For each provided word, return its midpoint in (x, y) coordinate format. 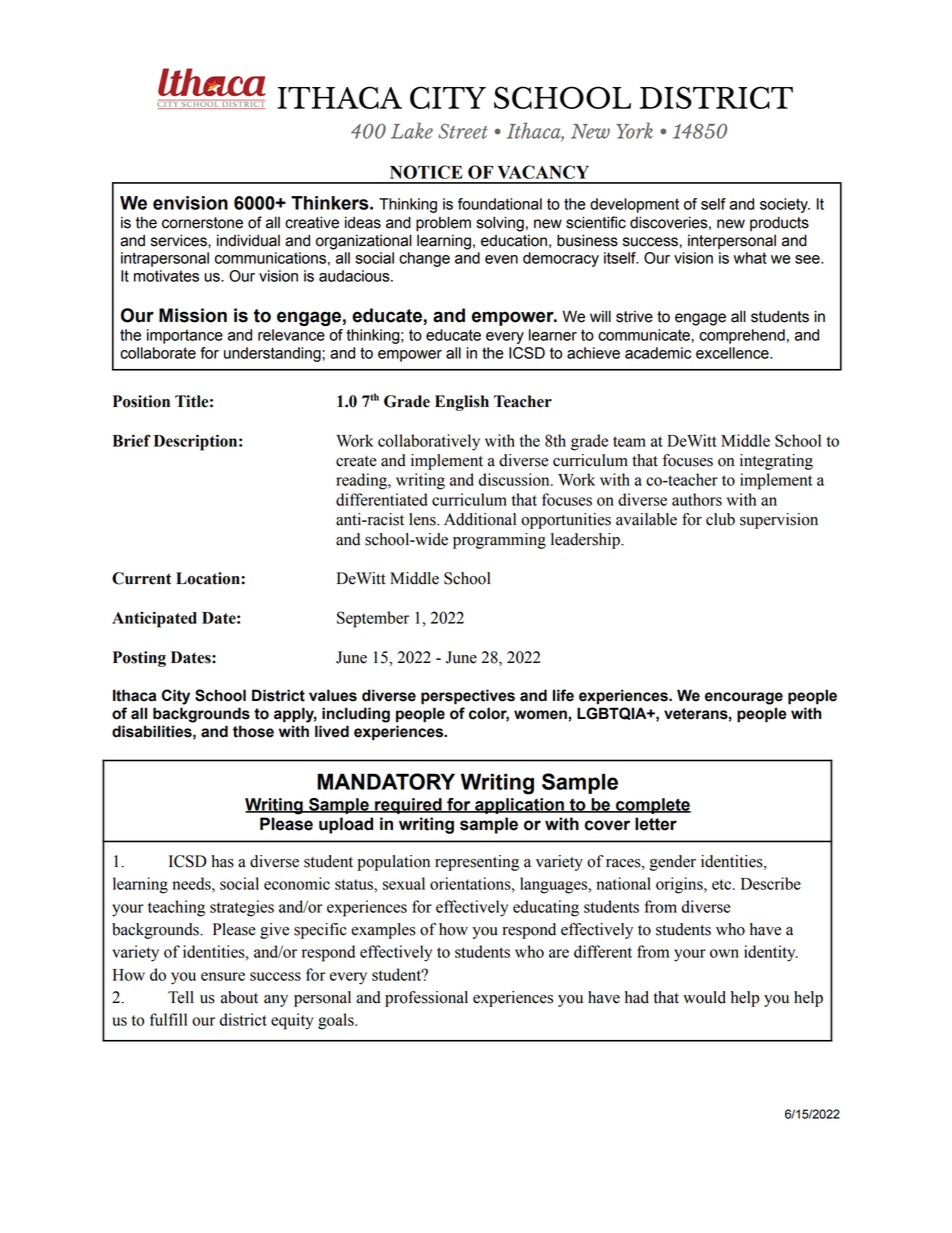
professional (426, 999)
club (720, 519)
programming (499, 541)
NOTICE (426, 172)
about (239, 997)
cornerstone (202, 223)
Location (209, 578)
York (634, 130)
